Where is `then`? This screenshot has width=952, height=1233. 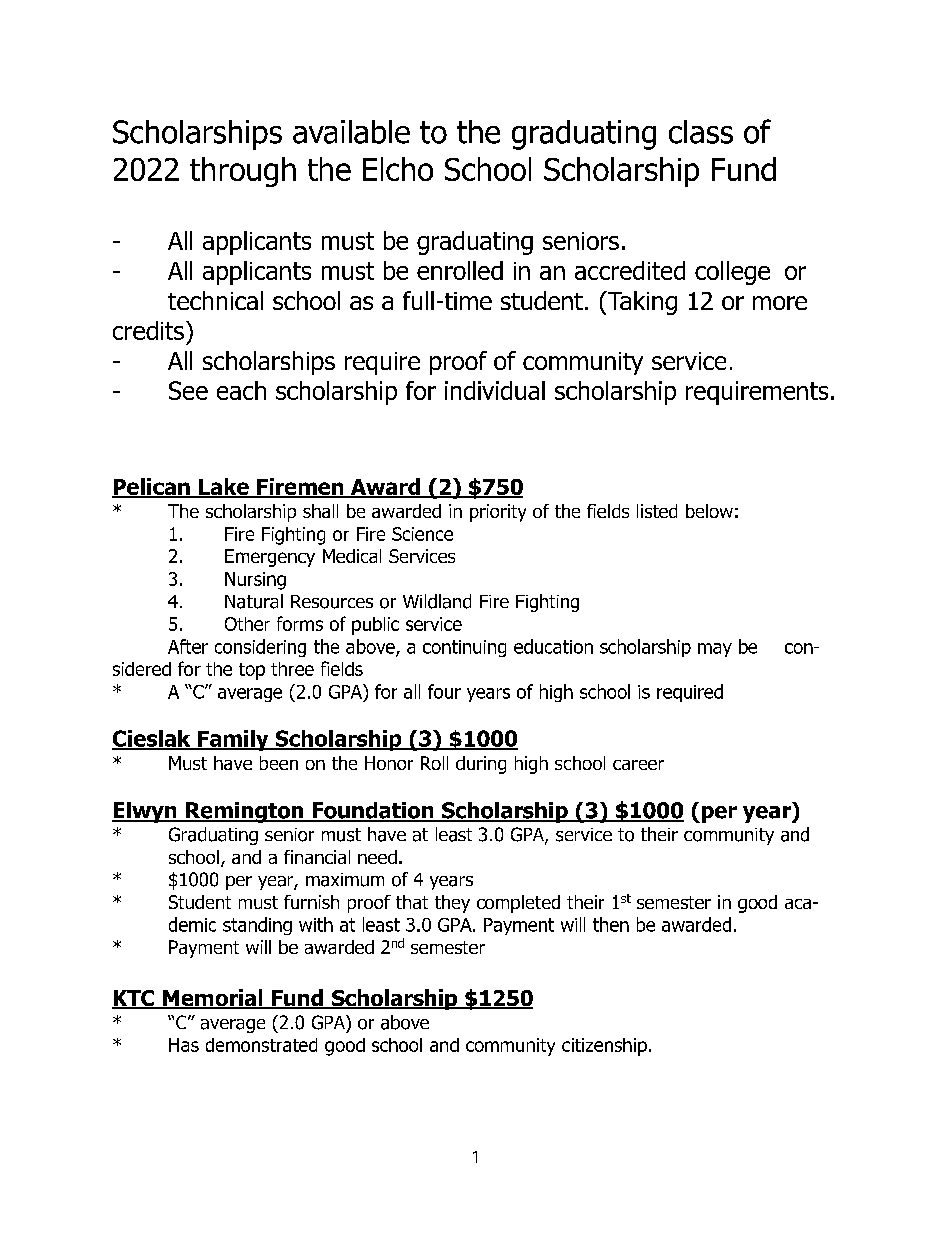
then is located at coordinates (611, 924).
